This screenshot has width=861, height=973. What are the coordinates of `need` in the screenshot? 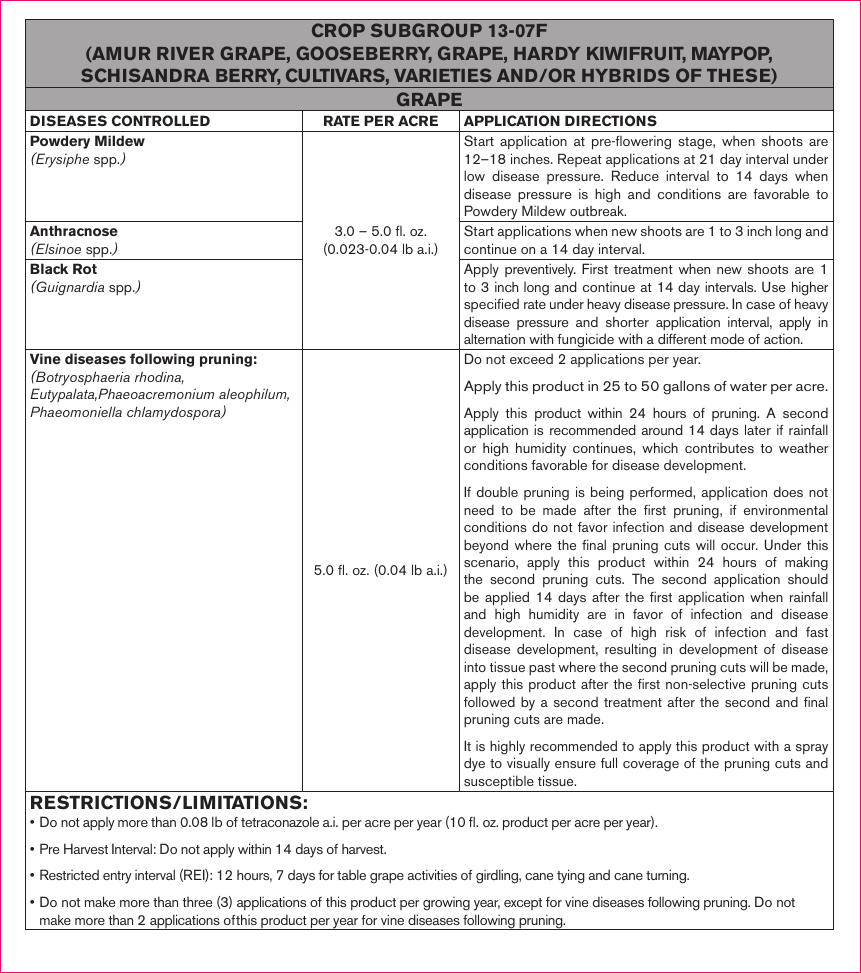 It's located at (479, 509).
